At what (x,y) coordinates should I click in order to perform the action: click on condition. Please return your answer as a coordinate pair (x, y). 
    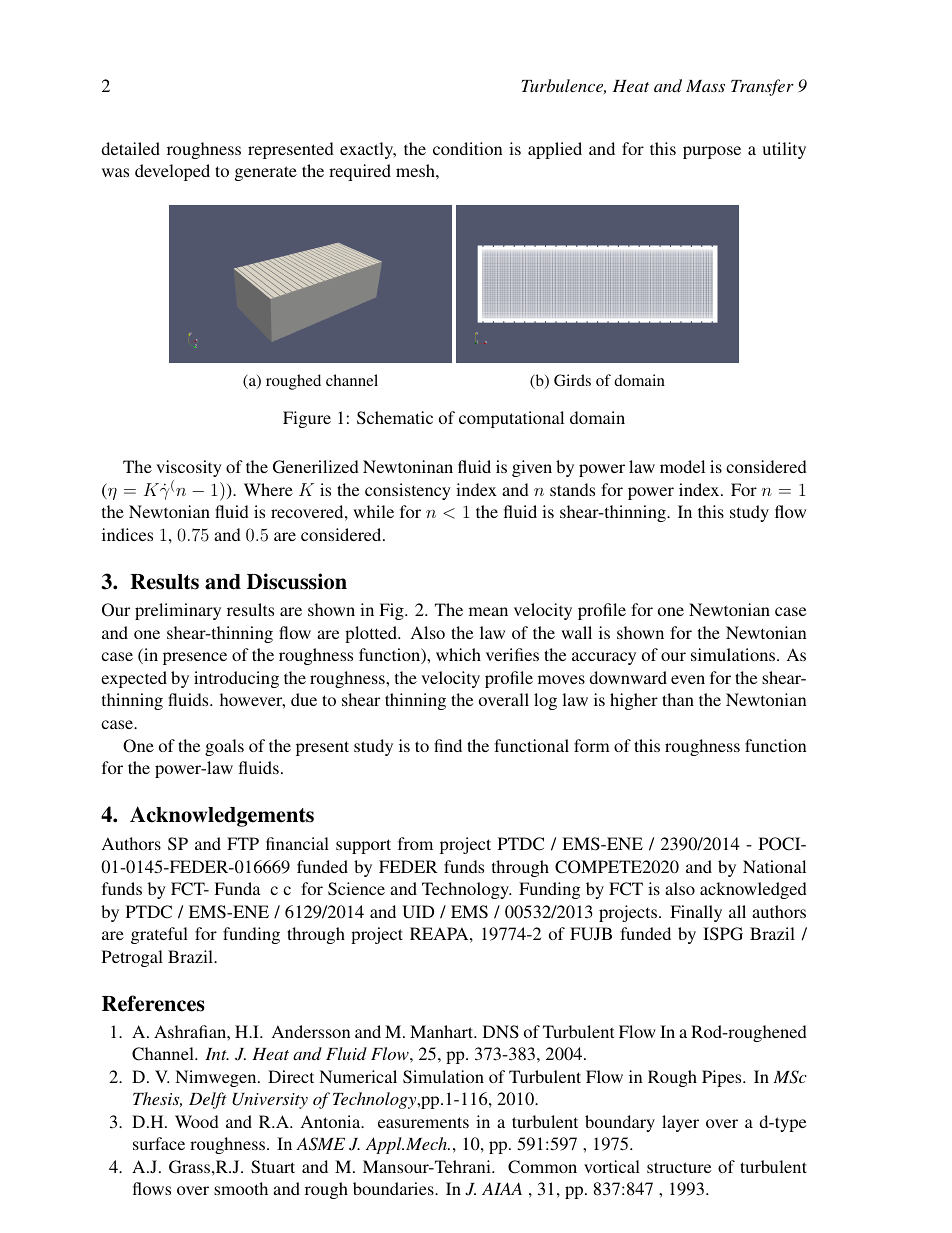
    Looking at the image, I should click on (467, 148).
